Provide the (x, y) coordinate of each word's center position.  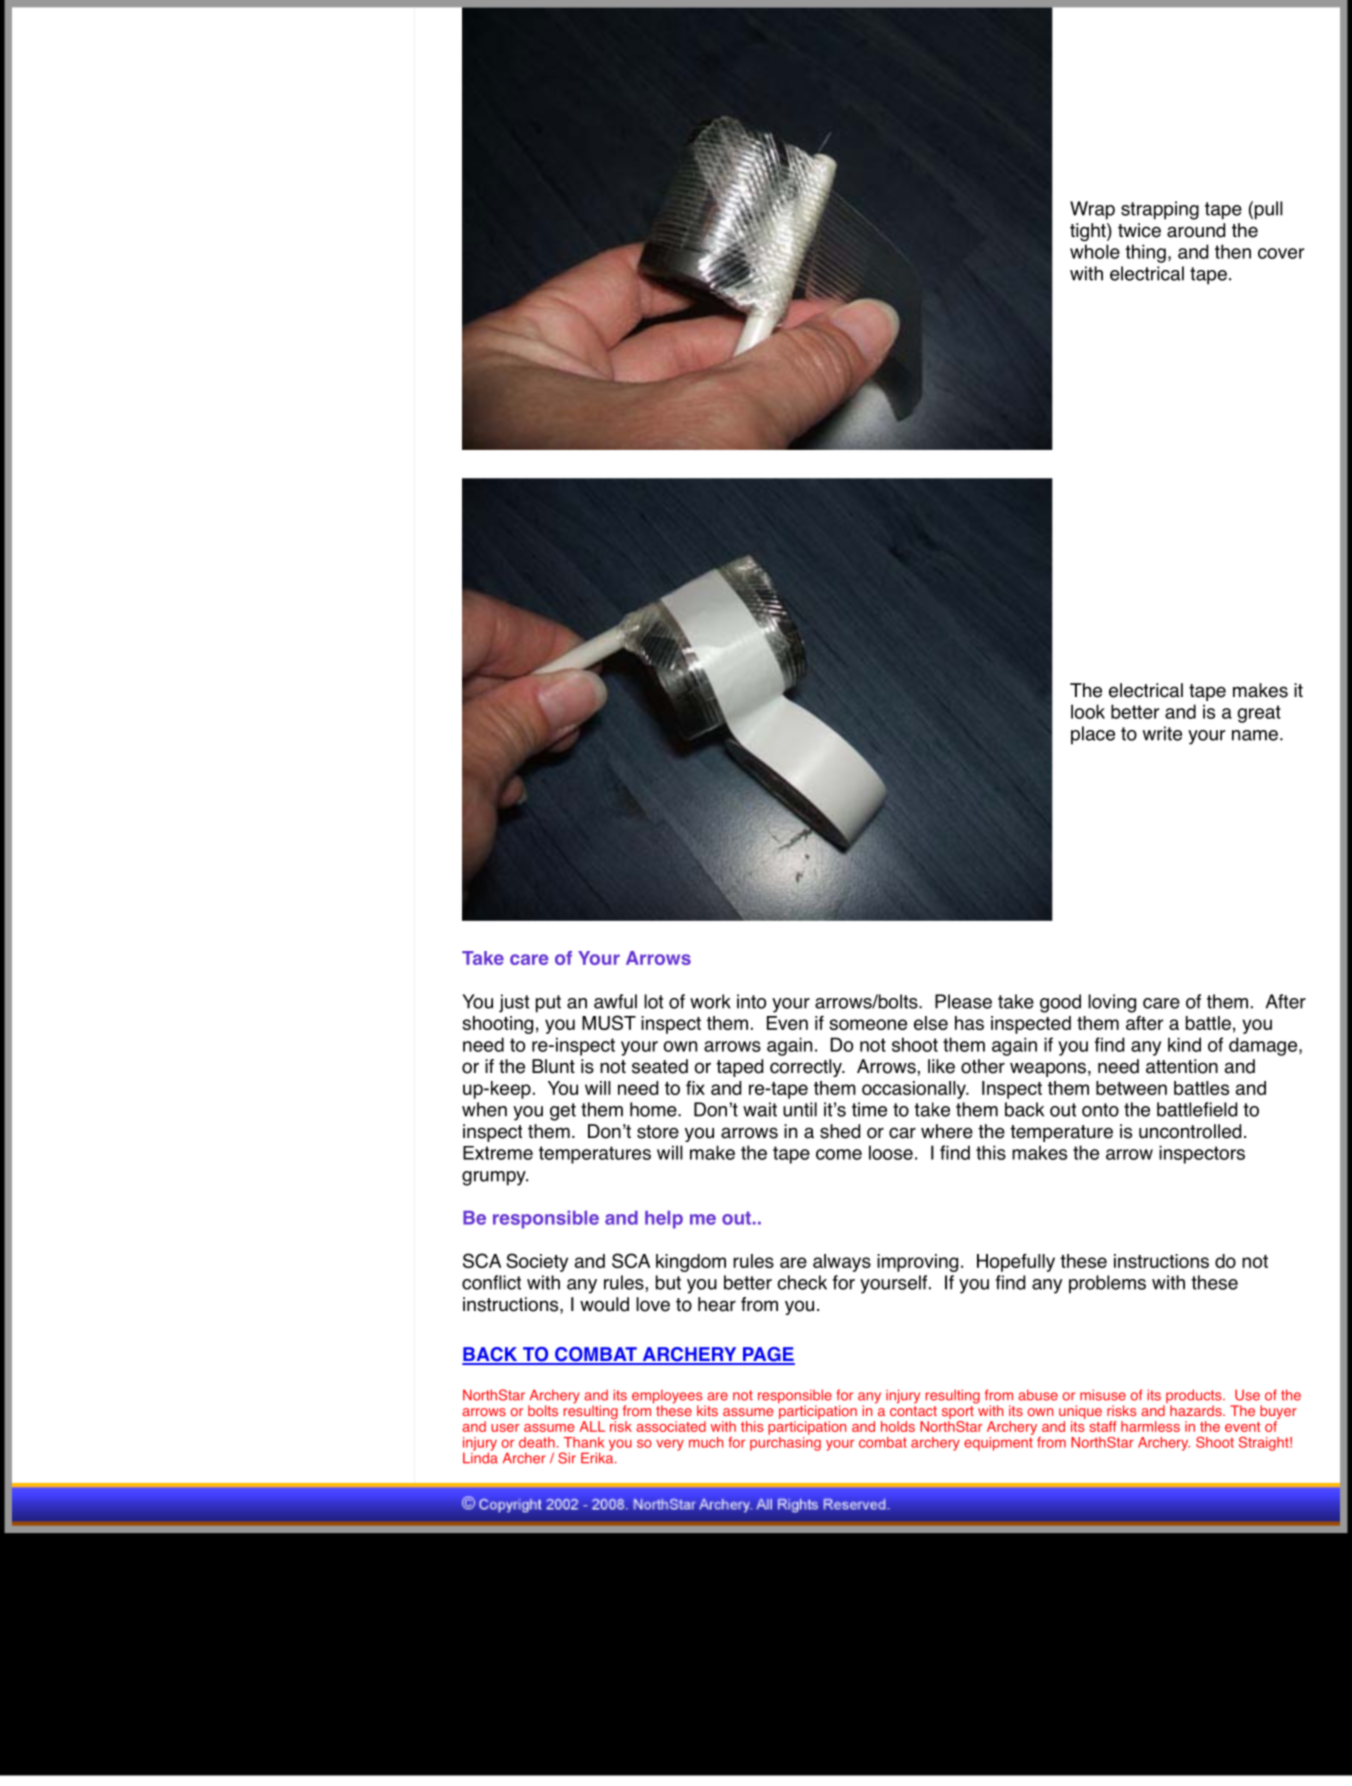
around (1196, 230)
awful (615, 1001)
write (1162, 733)
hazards (1197, 1410)
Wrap (1092, 210)
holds (898, 1426)
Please (963, 1001)
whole (1095, 251)
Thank (584, 1442)
